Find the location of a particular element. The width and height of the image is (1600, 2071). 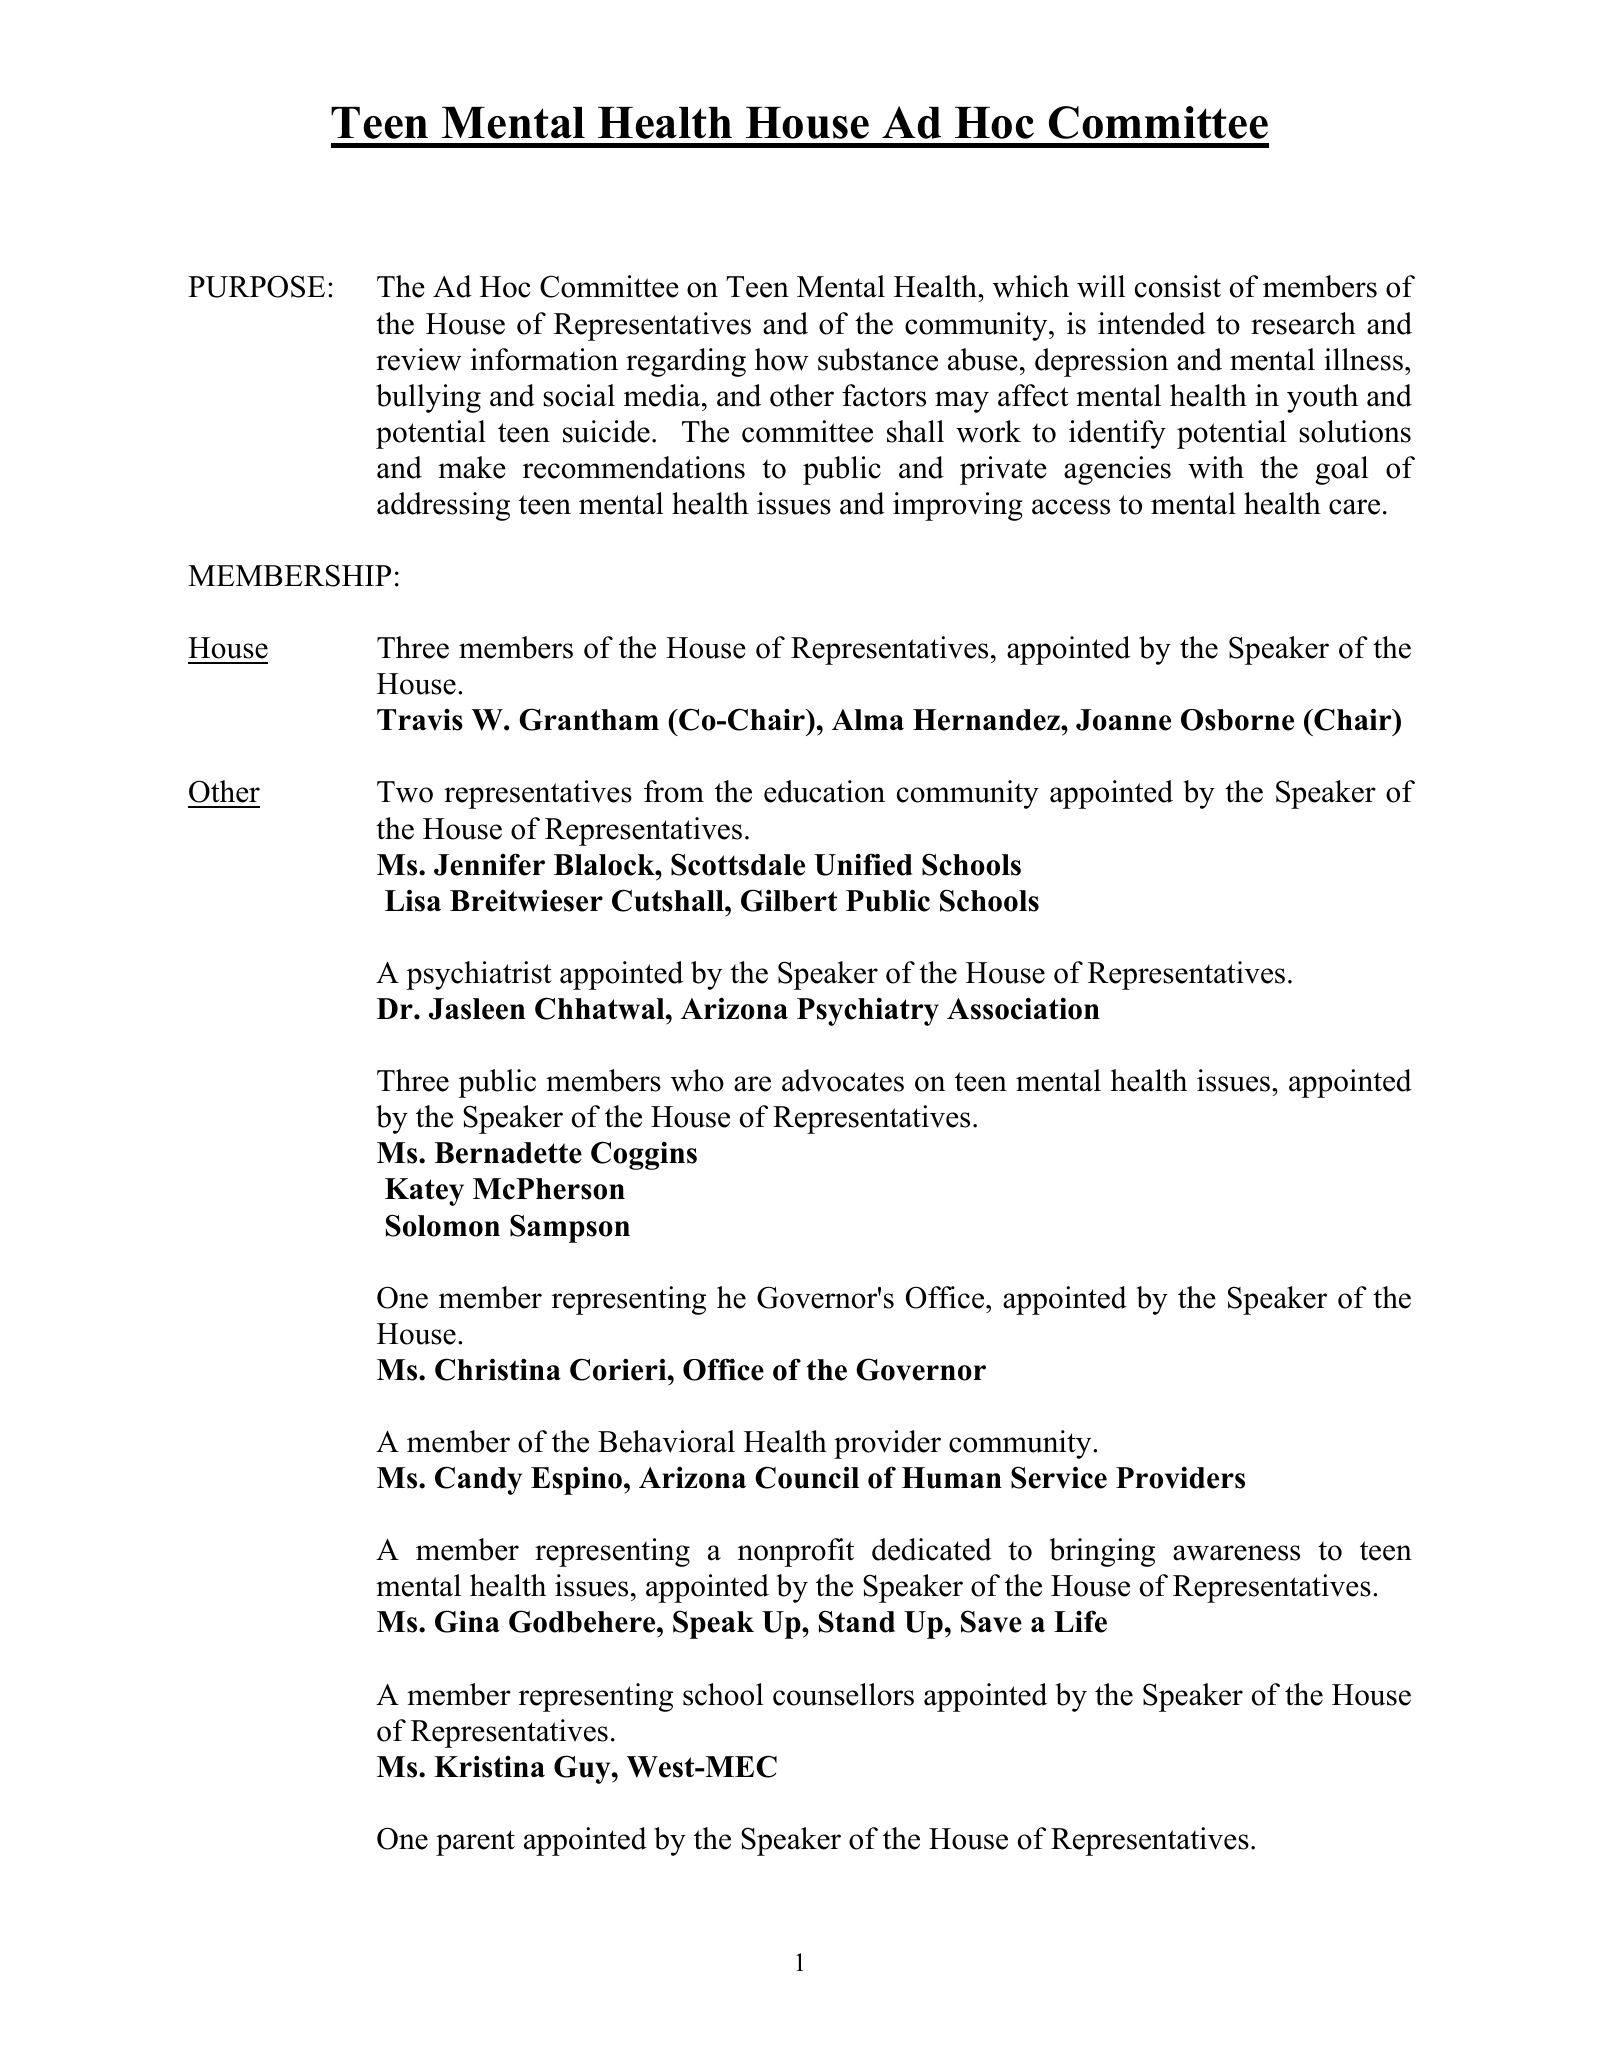

Kristina is located at coordinates (489, 1766).
